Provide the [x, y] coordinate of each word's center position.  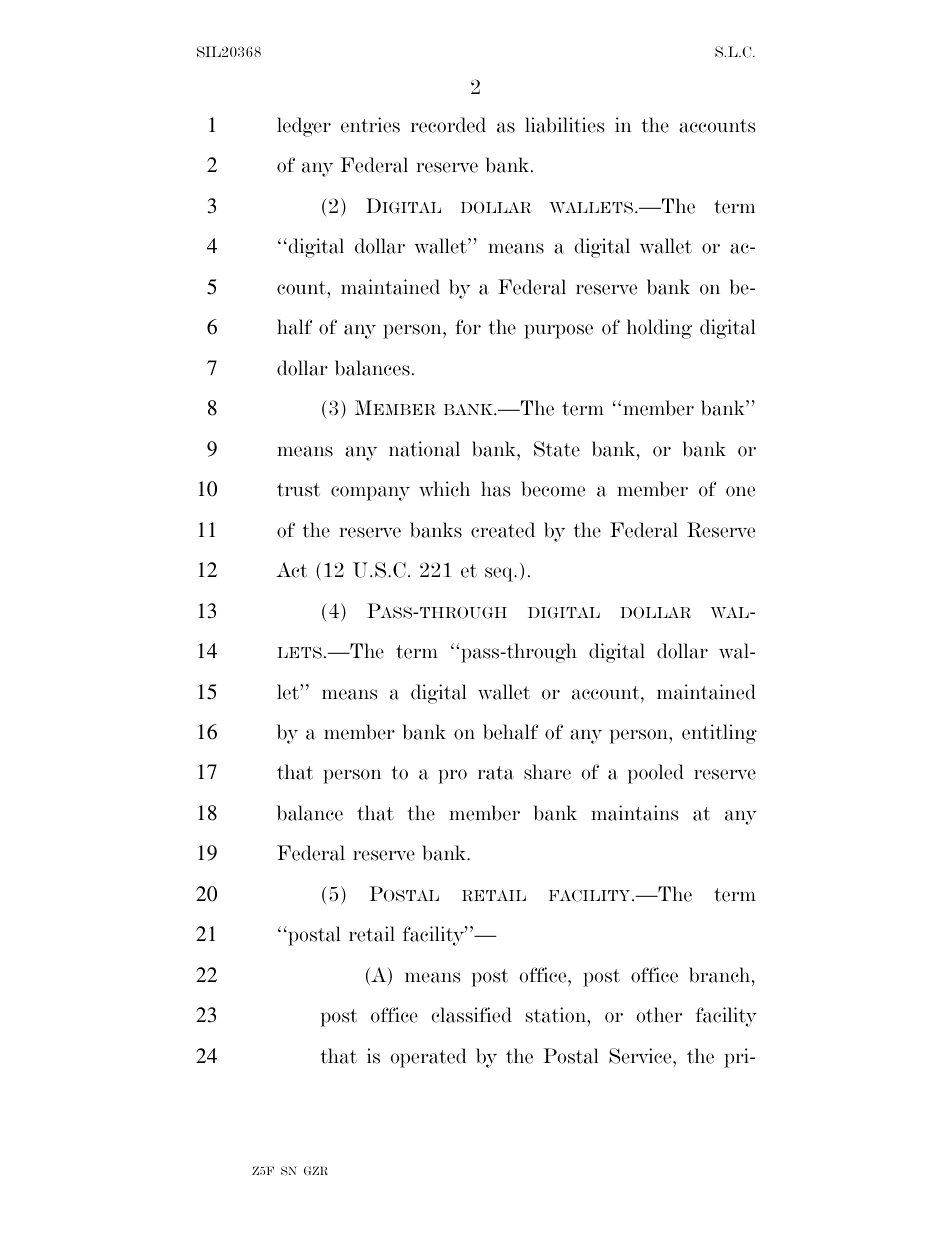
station [557, 1015]
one [740, 491]
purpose [558, 331]
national [424, 449]
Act [291, 570]
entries [370, 125]
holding [659, 329]
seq [500, 574]
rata [496, 773]
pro [452, 776]
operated [428, 1058]
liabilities [564, 125]
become [553, 489]
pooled [656, 774]
